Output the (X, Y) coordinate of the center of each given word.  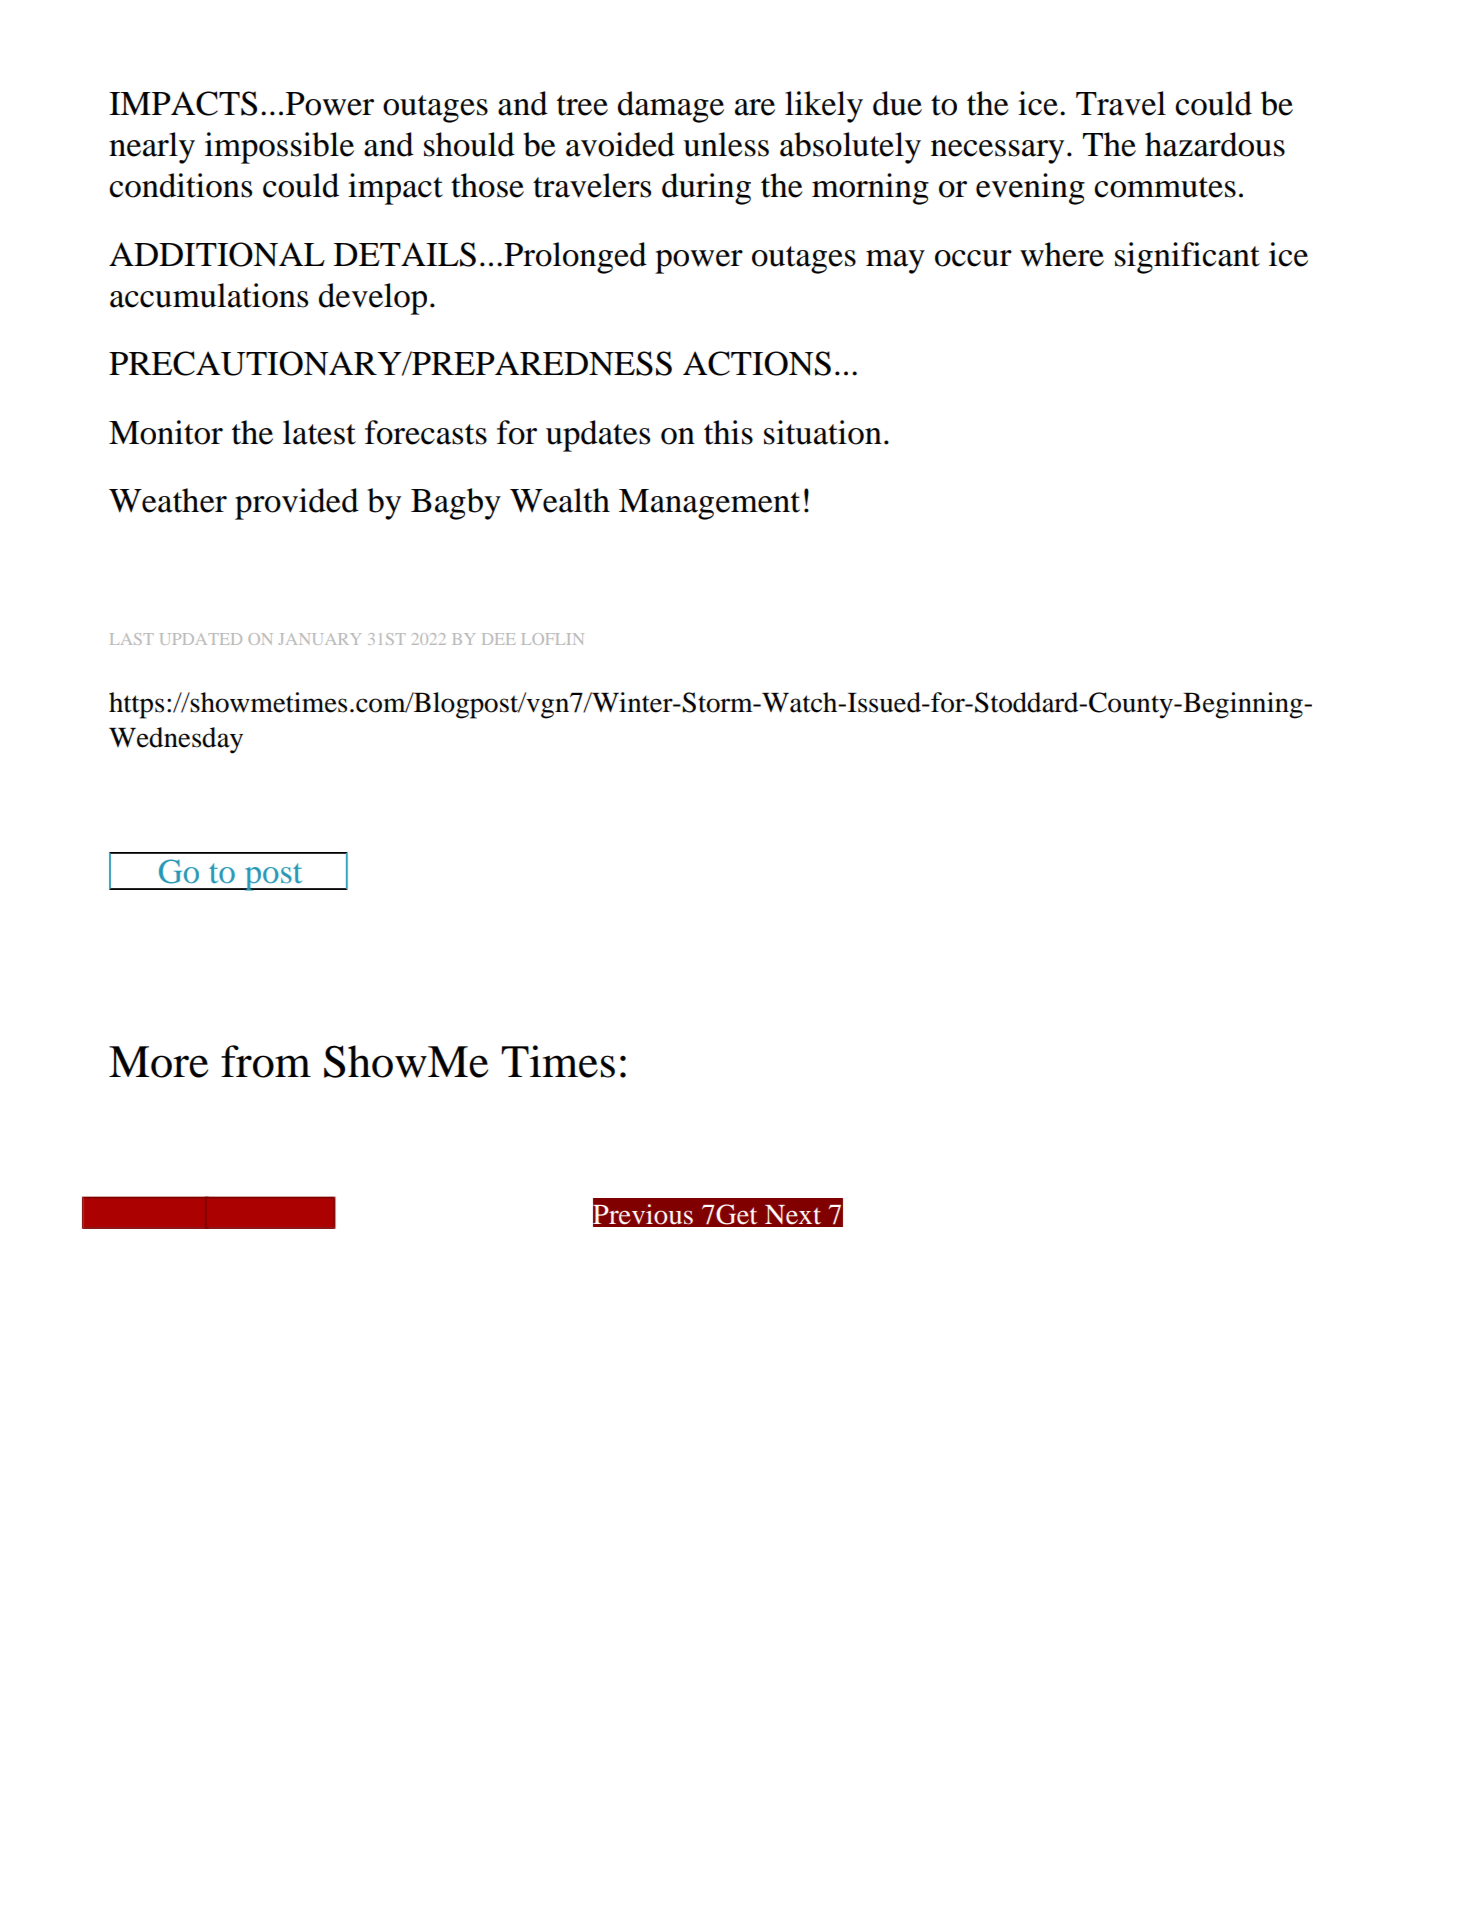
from (266, 1061)
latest (319, 432)
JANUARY (319, 639)
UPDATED (201, 639)
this (728, 432)
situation (823, 432)
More (158, 1062)
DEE (498, 639)
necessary (997, 152)
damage (671, 107)
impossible (279, 148)
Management (709, 504)
